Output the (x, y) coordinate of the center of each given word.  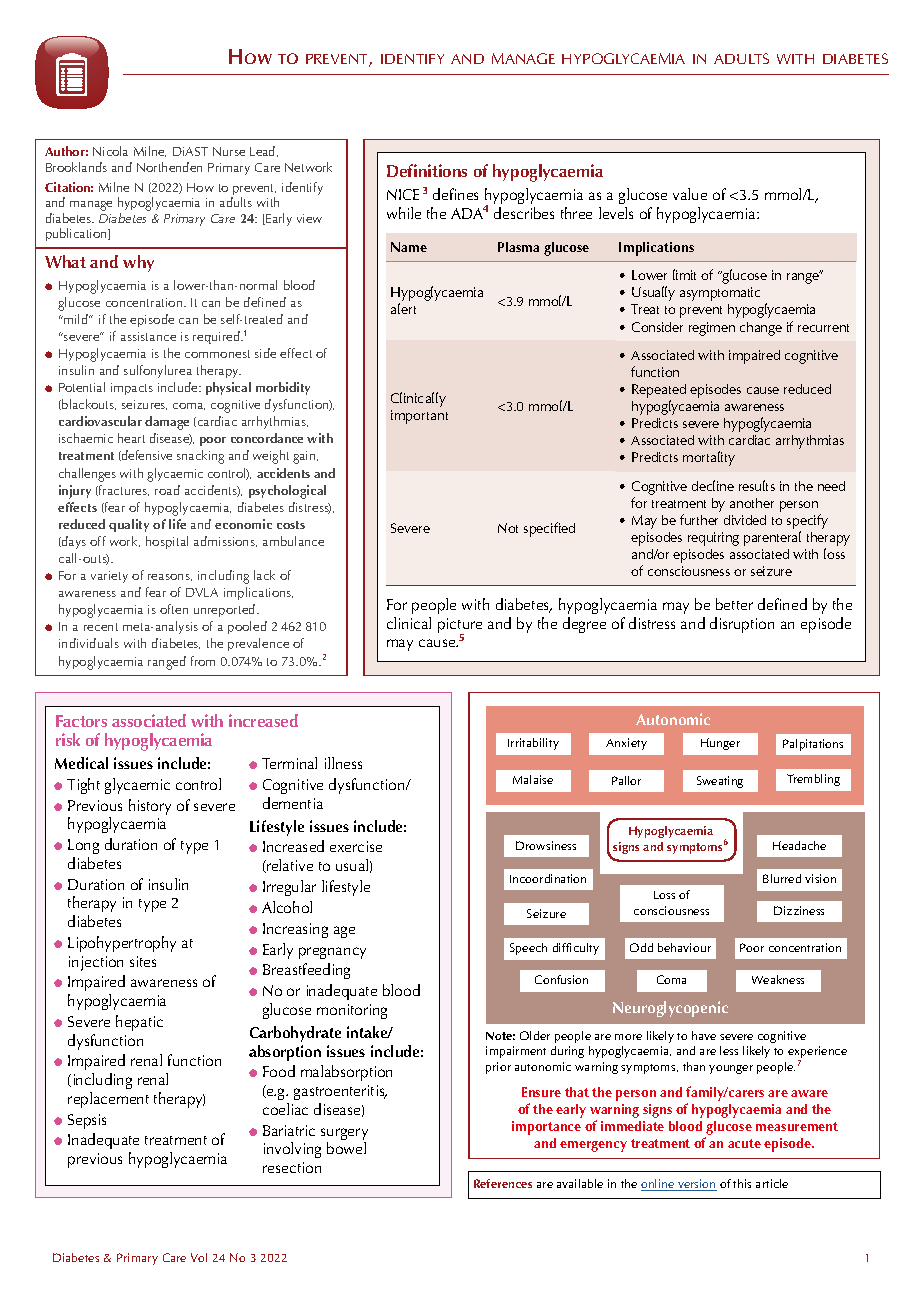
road (167, 490)
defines (455, 194)
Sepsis (87, 1121)
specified (549, 529)
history (150, 807)
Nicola (110, 151)
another (752, 503)
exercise (356, 846)
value (690, 194)
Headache (799, 845)
